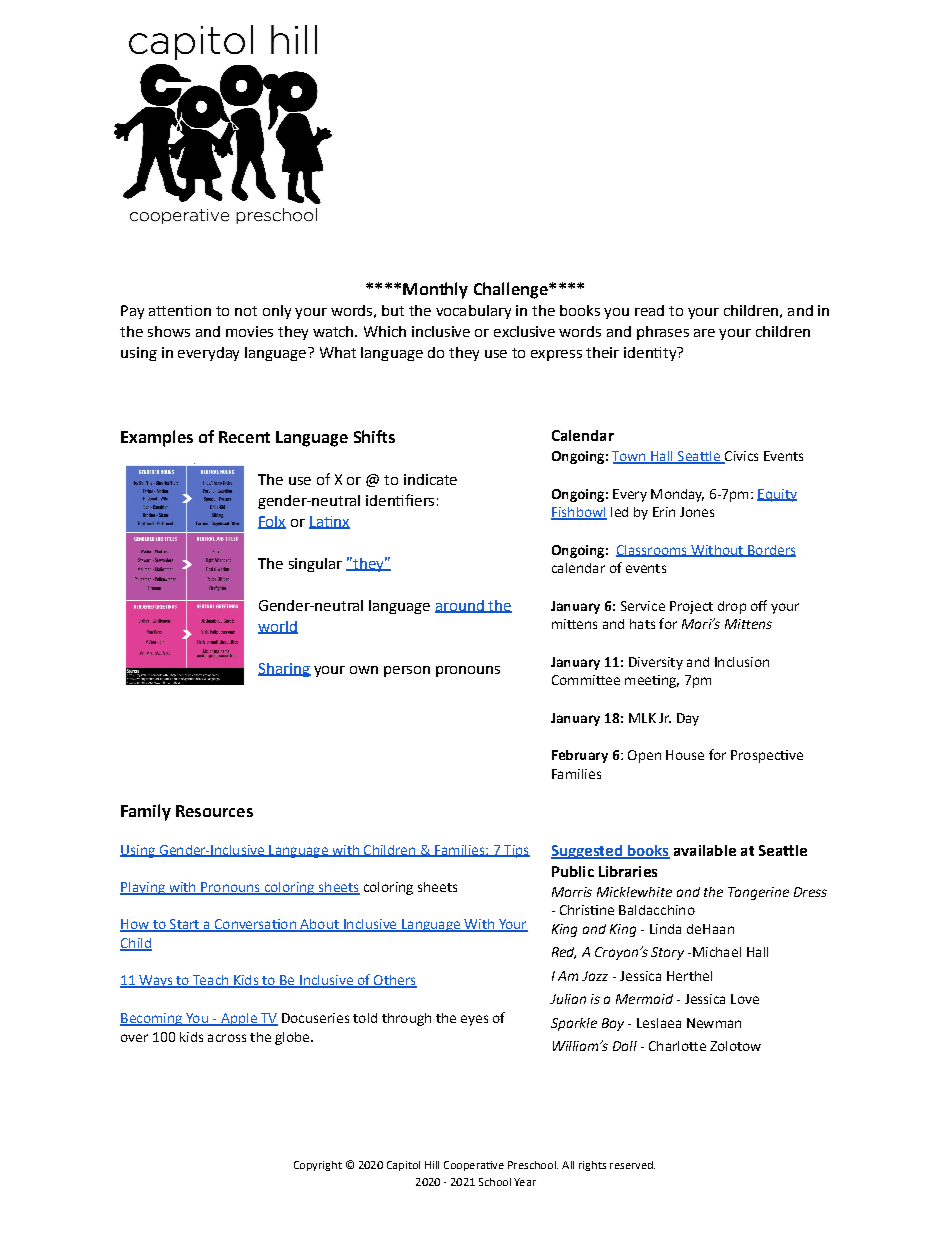  What do you see at coordinates (432, 1165) in the document?
I see `Hill` at bounding box center [432, 1165].
